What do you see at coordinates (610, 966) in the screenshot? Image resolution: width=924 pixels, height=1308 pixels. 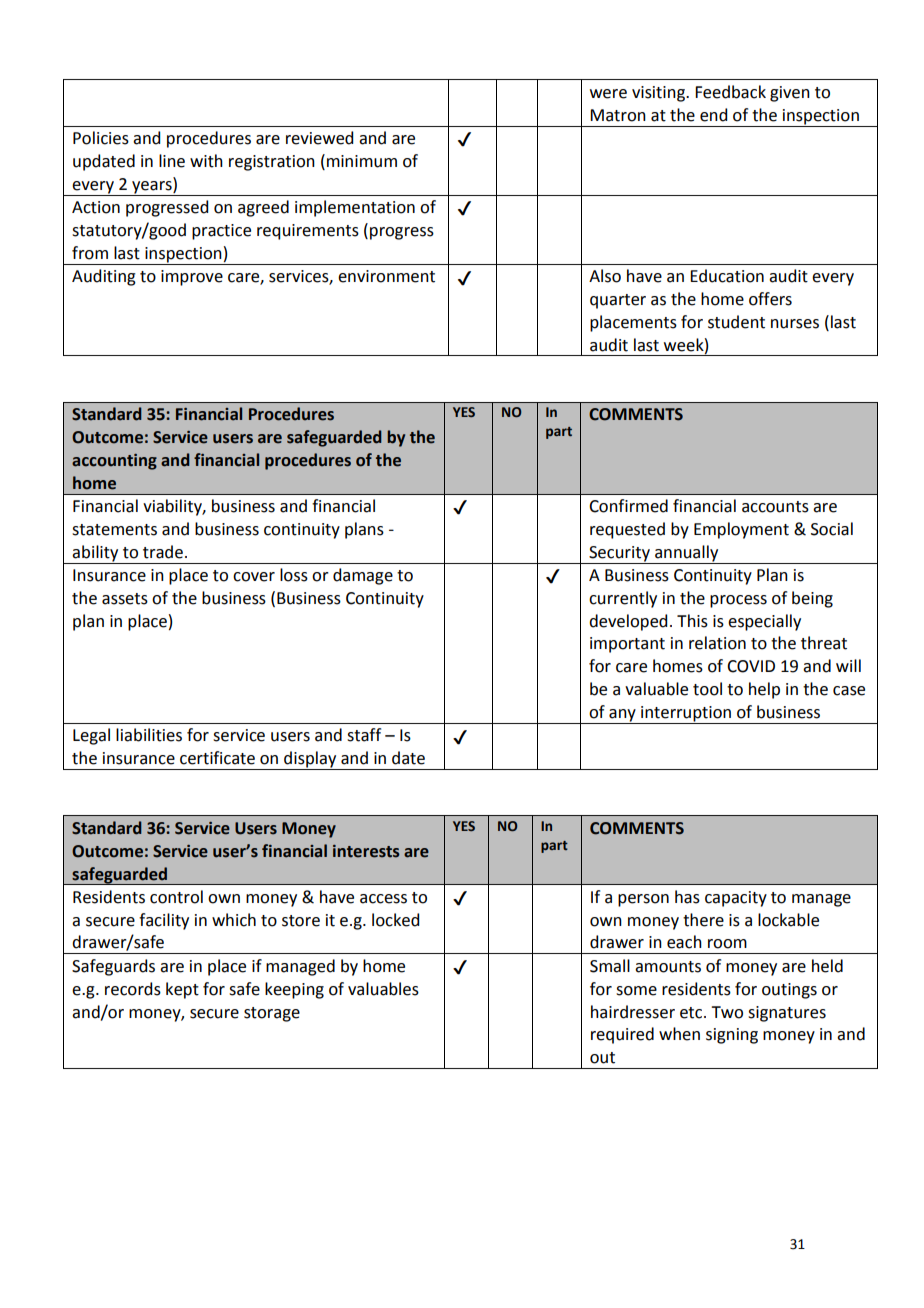 I see `Small` at bounding box center [610, 966].
